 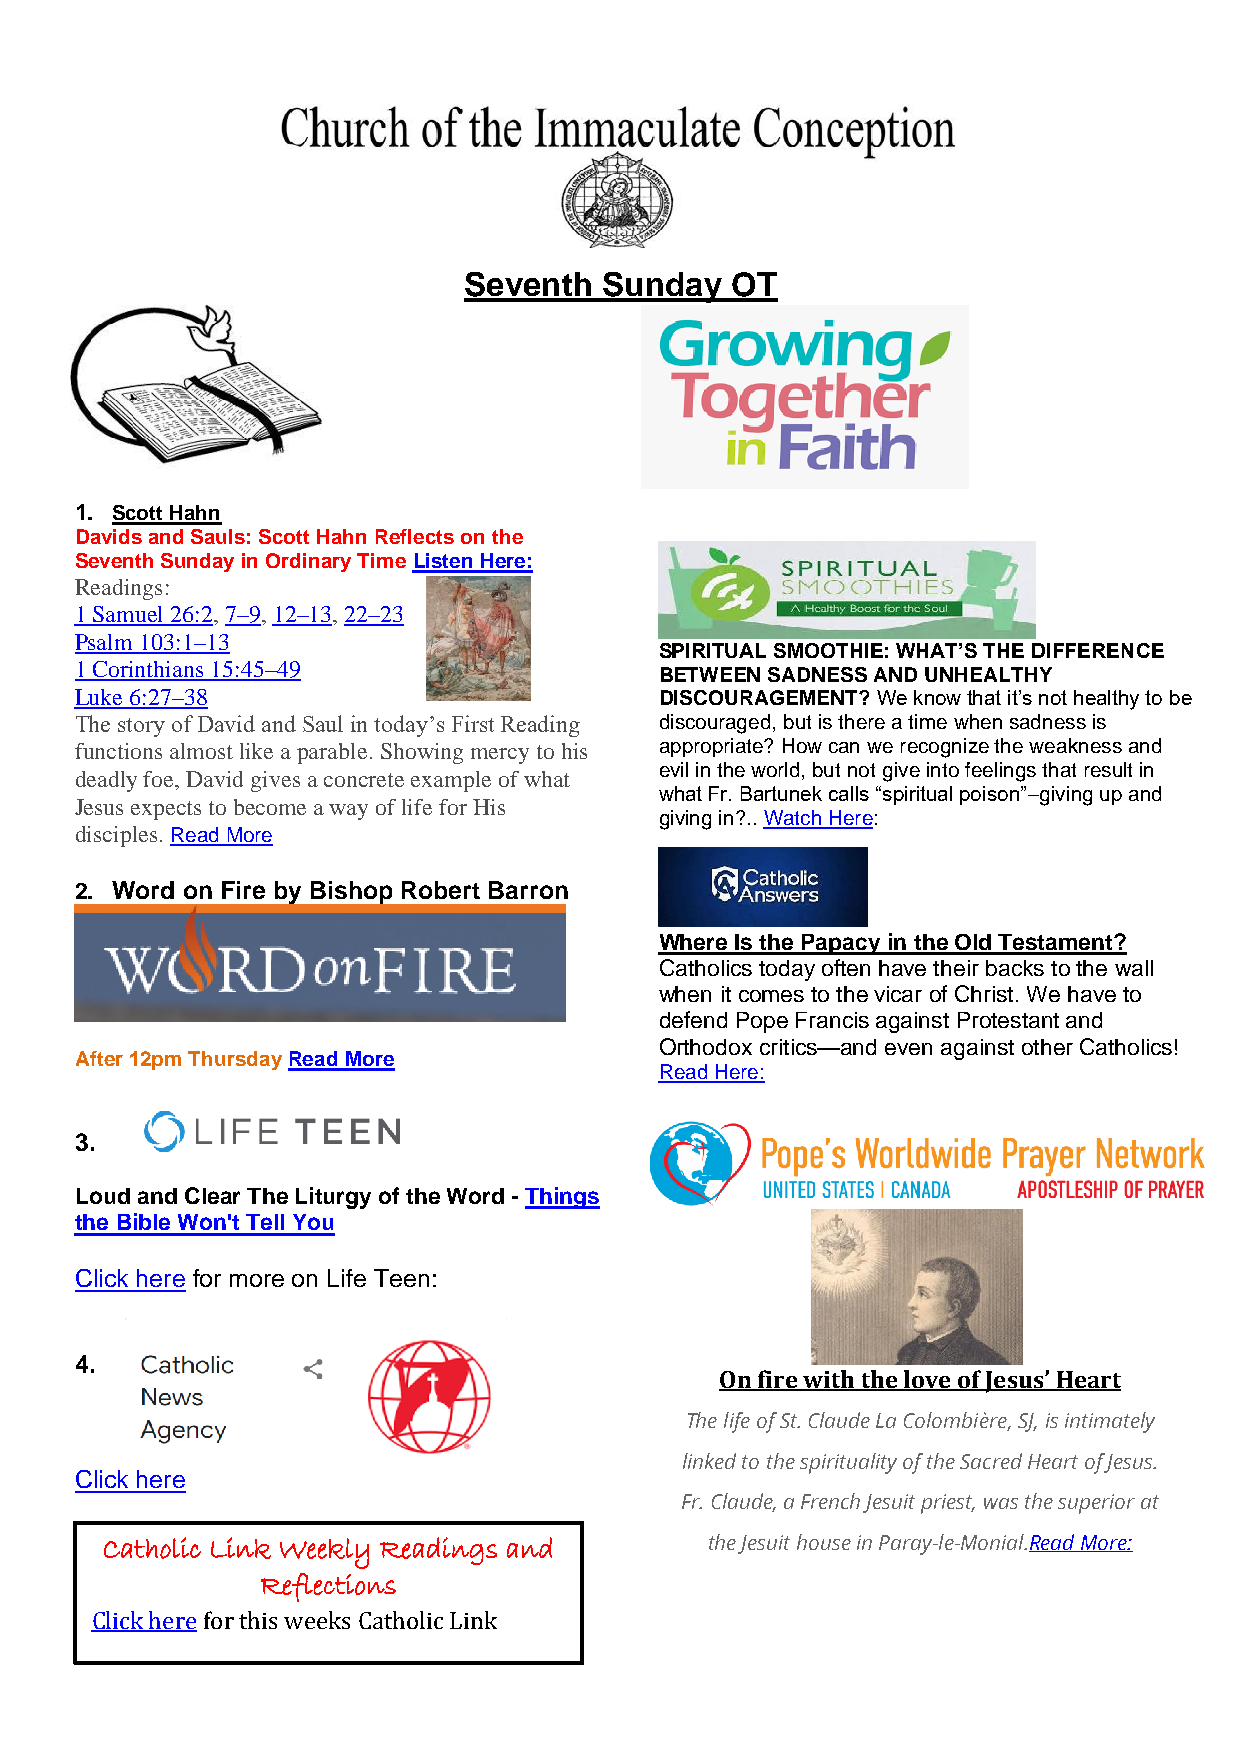 I want to click on Orthodox, so click(x=706, y=1046).
